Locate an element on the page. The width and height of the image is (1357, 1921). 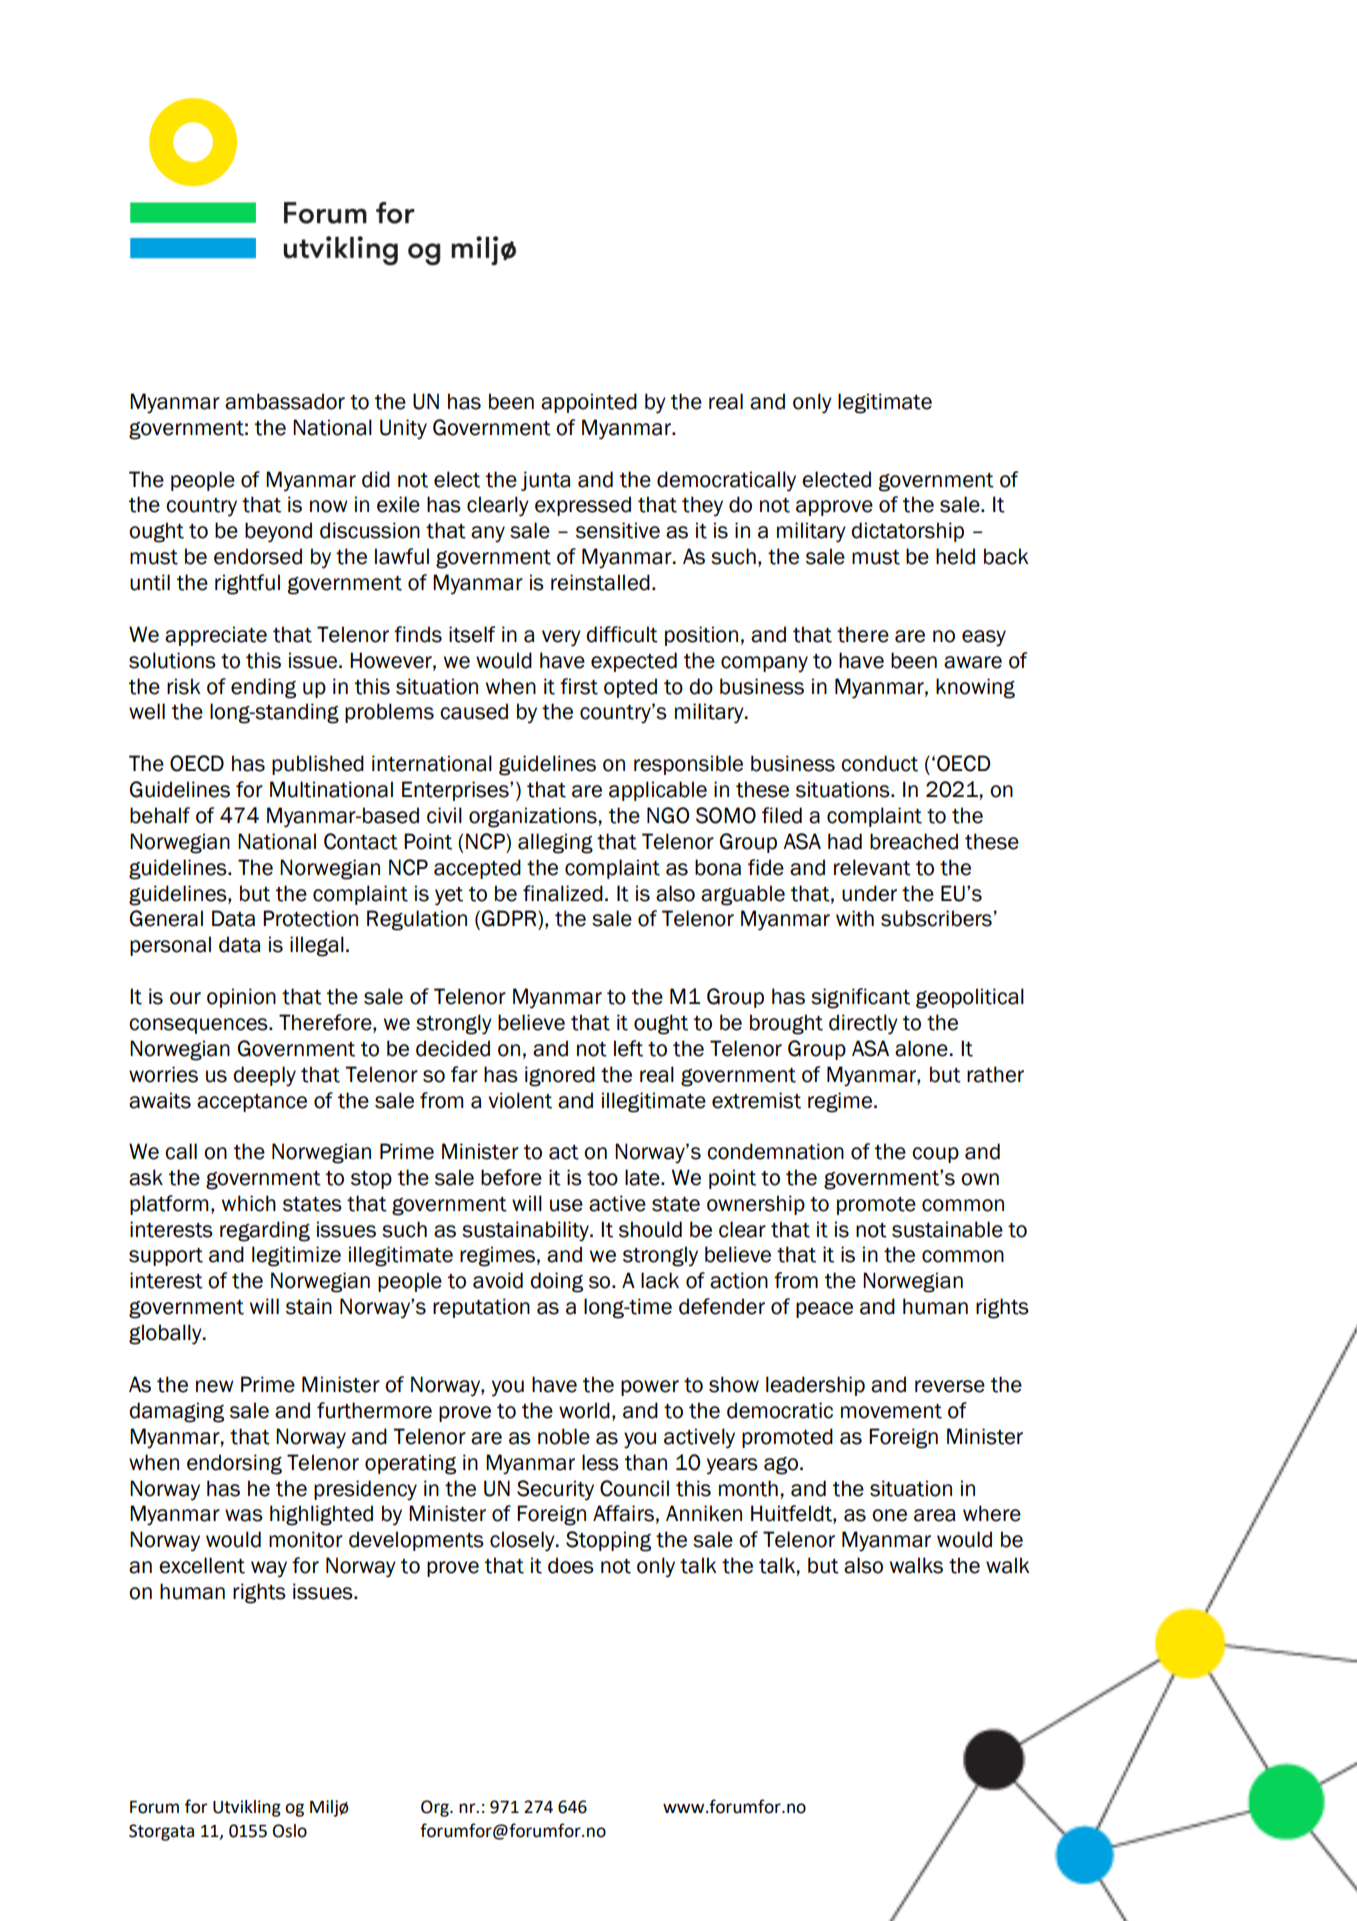
Oslo is located at coordinates (290, 1831).
